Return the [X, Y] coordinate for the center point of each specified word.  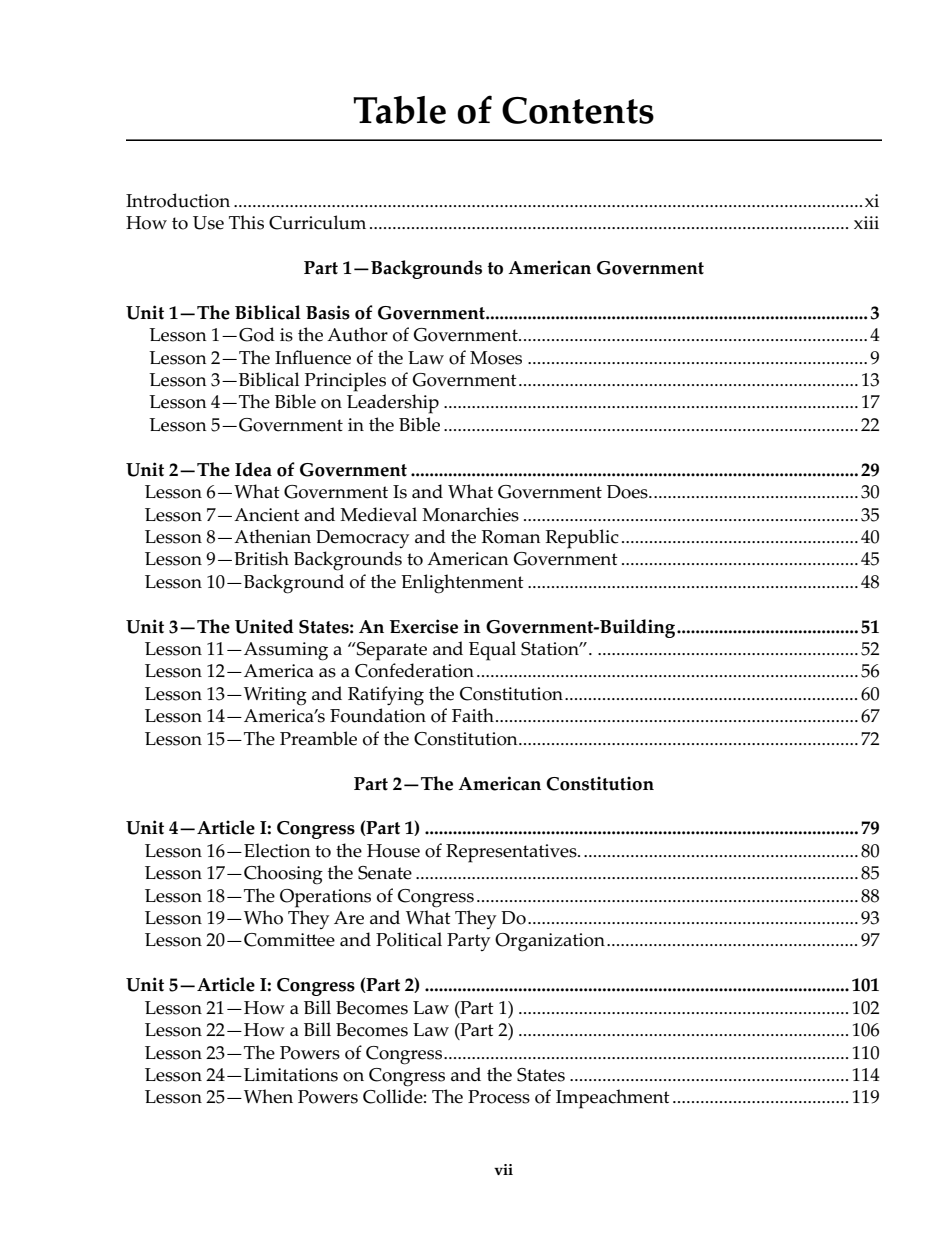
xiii [866, 222]
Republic [582, 539]
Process [499, 1097]
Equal [492, 651]
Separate [391, 651]
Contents [578, 110]
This [246, 222]
